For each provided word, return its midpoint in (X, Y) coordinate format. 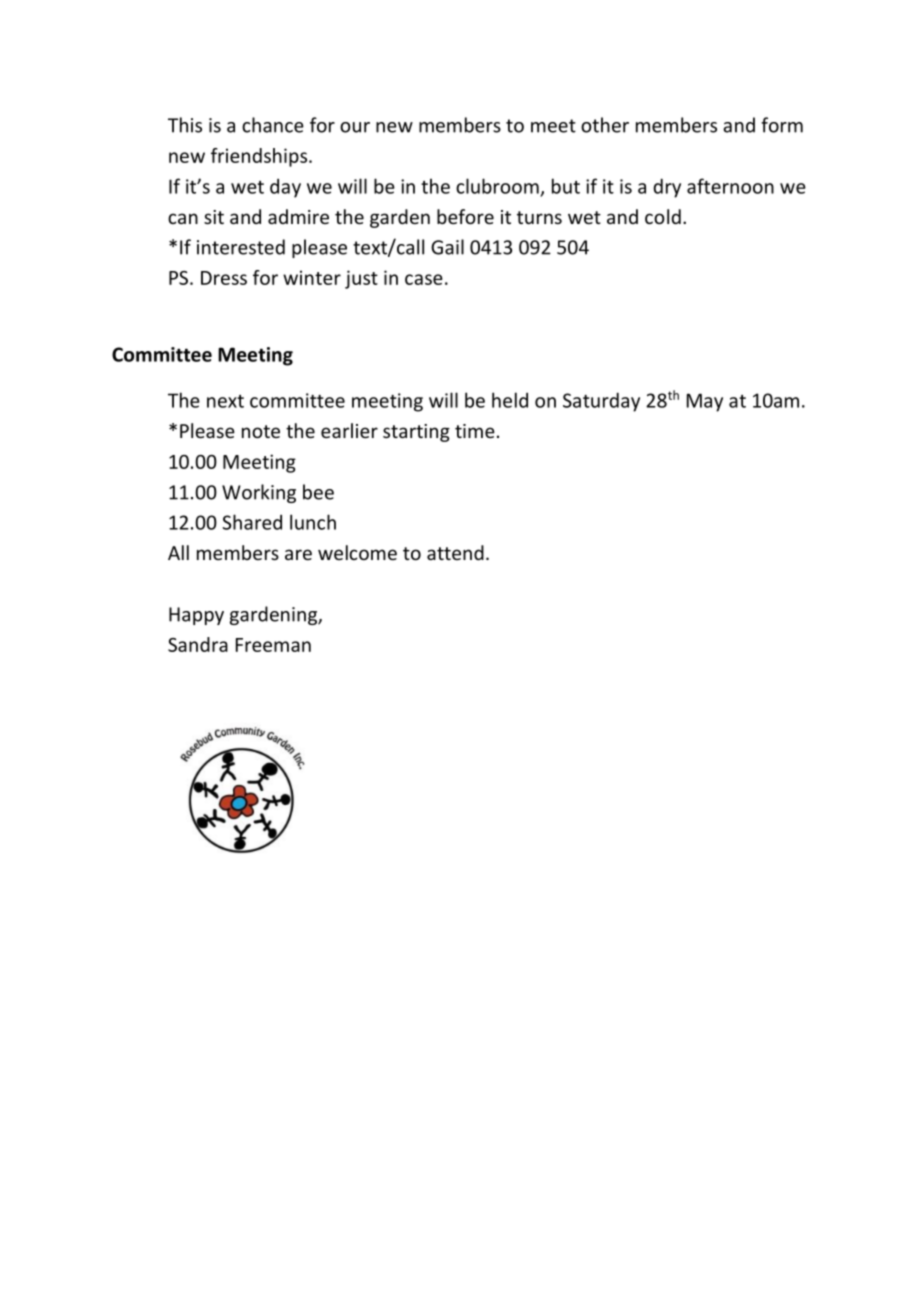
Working (259, 493)
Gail (447, 247)
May (705, 402)
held (510, 400)
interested (241, 247)
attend (455, 552)
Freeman (273, 645)
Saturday (601, 402)
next (225, 401)
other (605, 125)
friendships (260, 157)
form (782, 125)
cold (663, 216)
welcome (357, 552)
